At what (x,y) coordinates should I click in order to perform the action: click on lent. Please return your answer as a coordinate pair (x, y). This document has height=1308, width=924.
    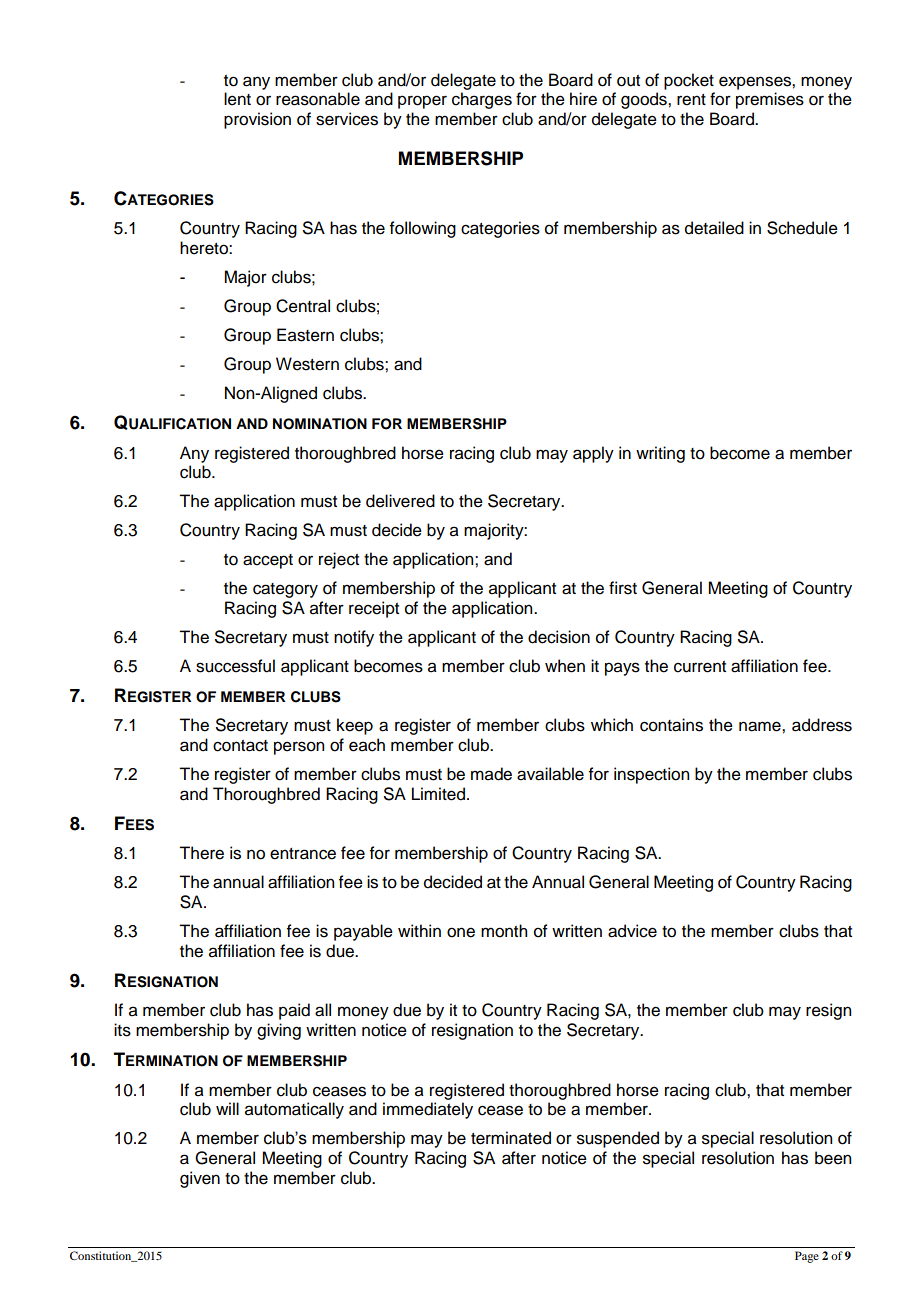
    Looking at the image, I should click on (237, 99).
